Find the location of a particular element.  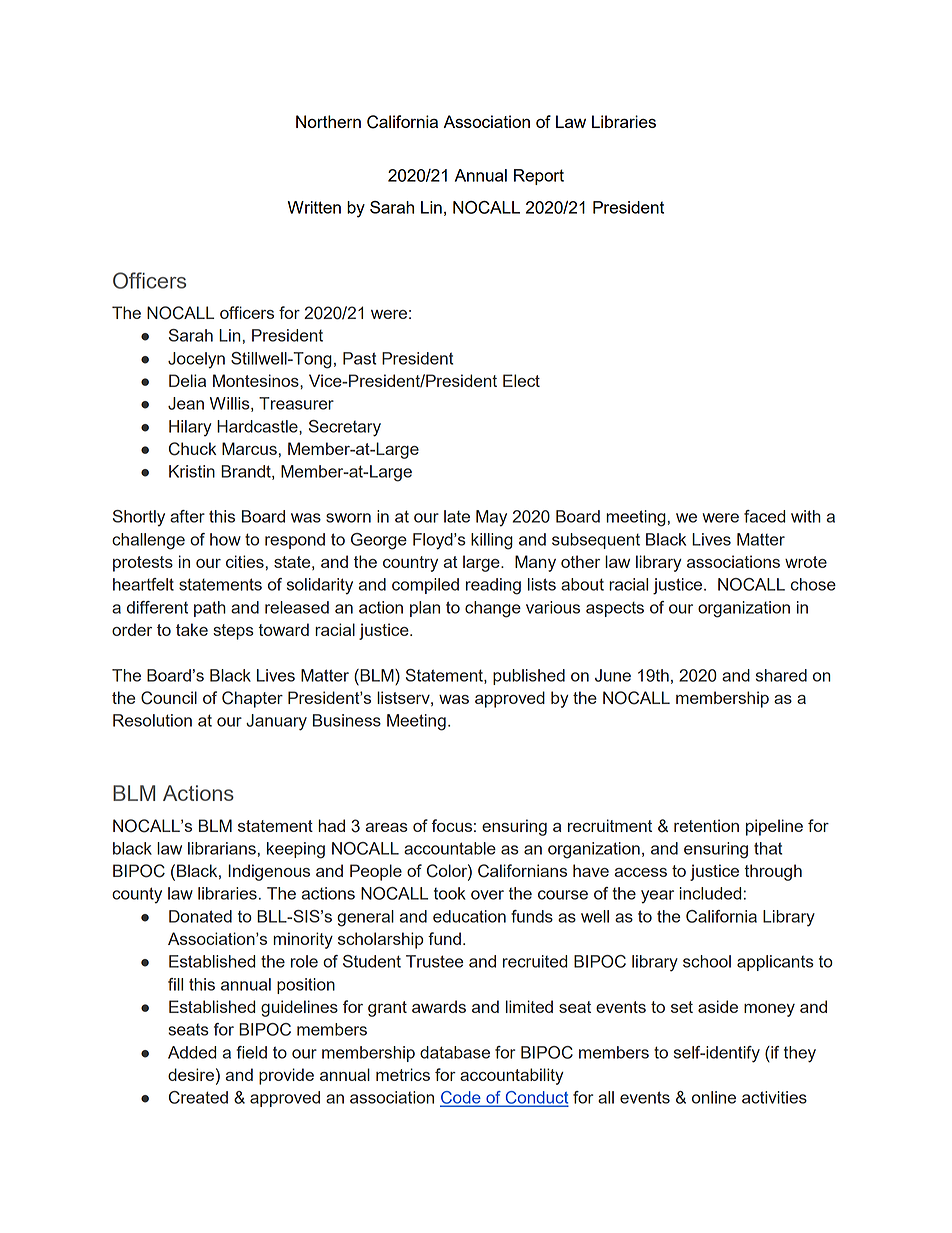

accountable is located at coordinates (450, 848).
